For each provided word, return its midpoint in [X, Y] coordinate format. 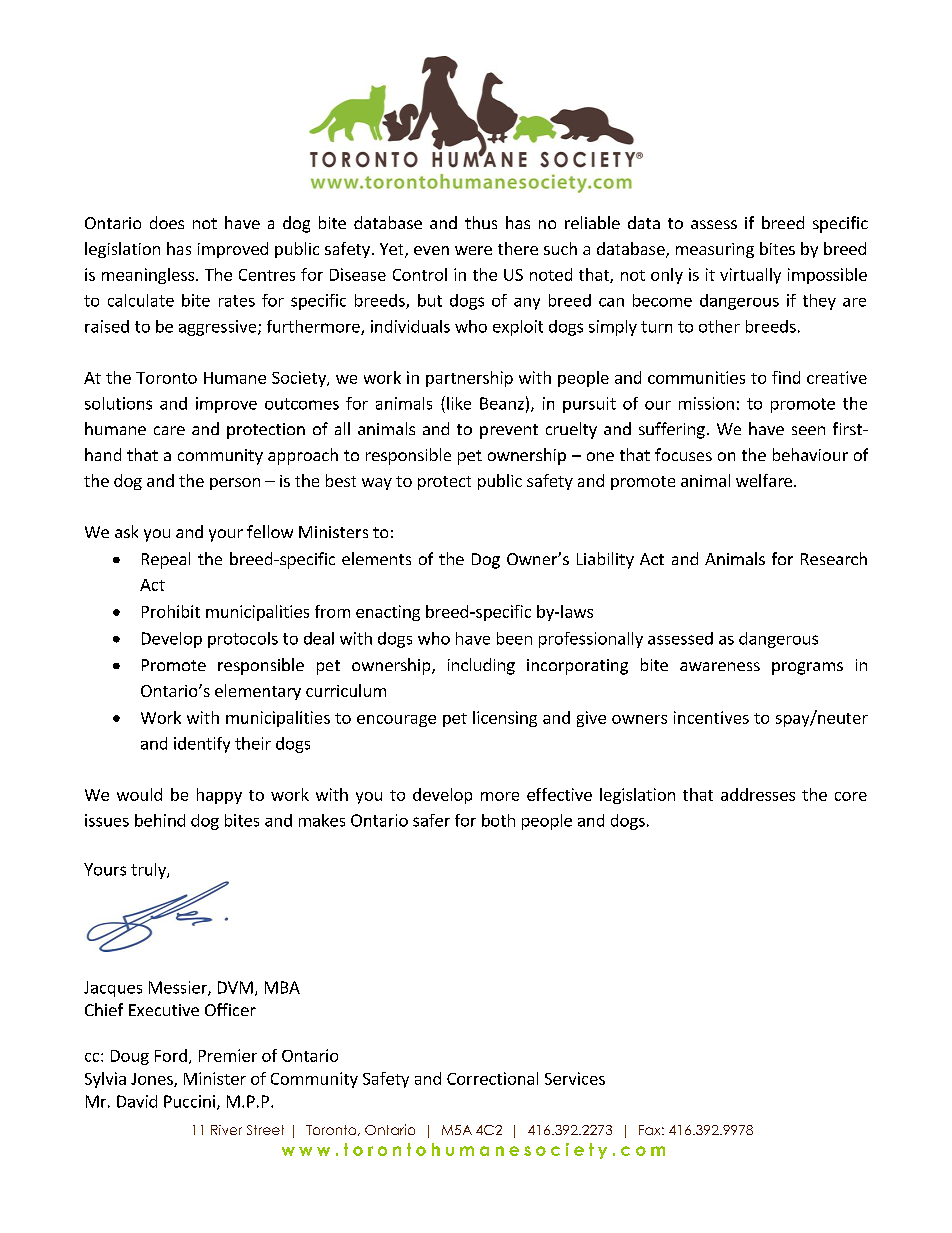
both [498, 820]
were [473, 250]
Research [834, 558]
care [169, 430]
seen [808, 430]
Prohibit [171, 611]
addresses [758, 794]
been [514, 638]
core [851, 796]
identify [202, 745]
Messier [179, 988]
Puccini [189, 1101]
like [459, 403]
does [167, 222]
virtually [750, 276]
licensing [505, 719]
